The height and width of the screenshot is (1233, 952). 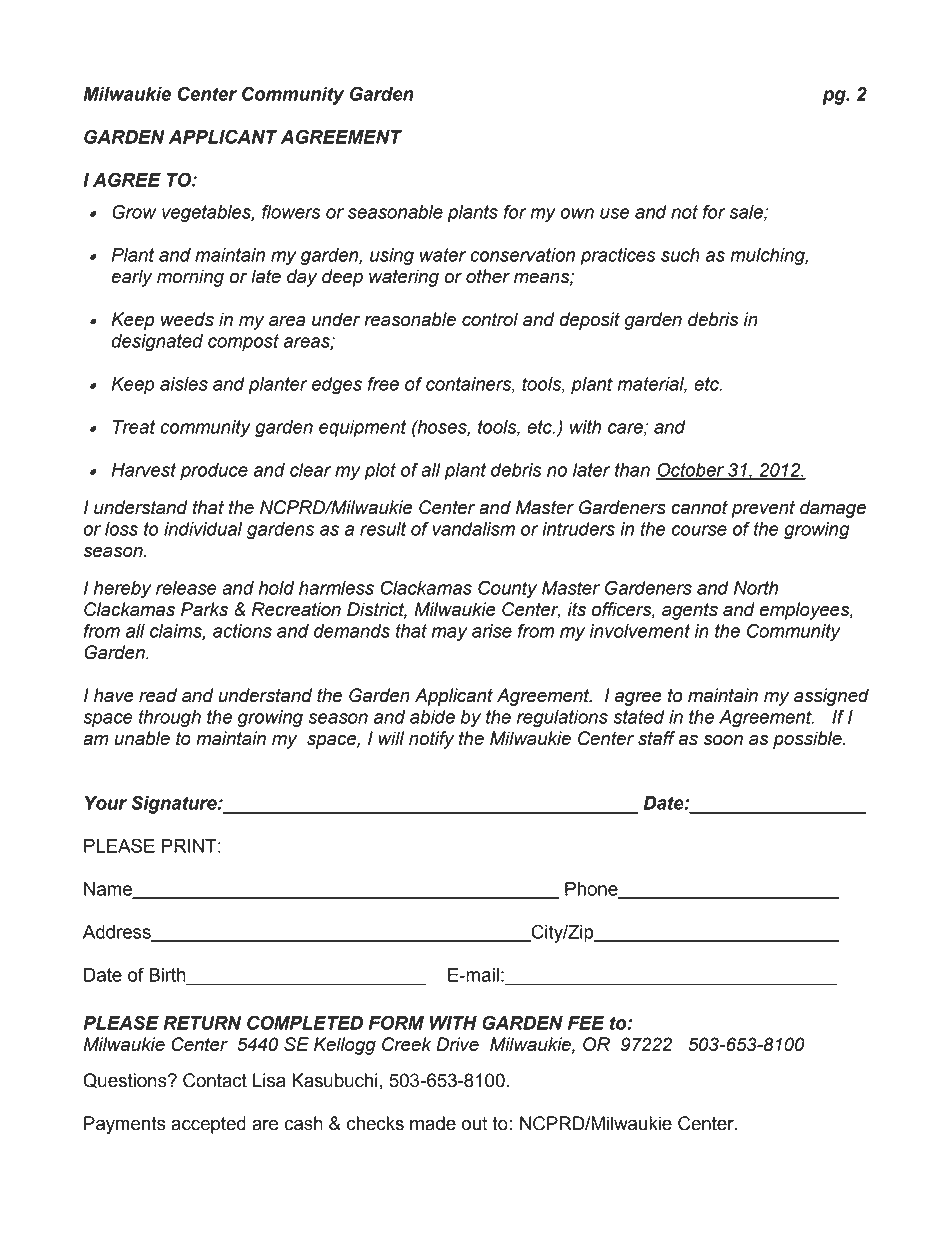 I want to click on such, so click(x=680, y=255).
